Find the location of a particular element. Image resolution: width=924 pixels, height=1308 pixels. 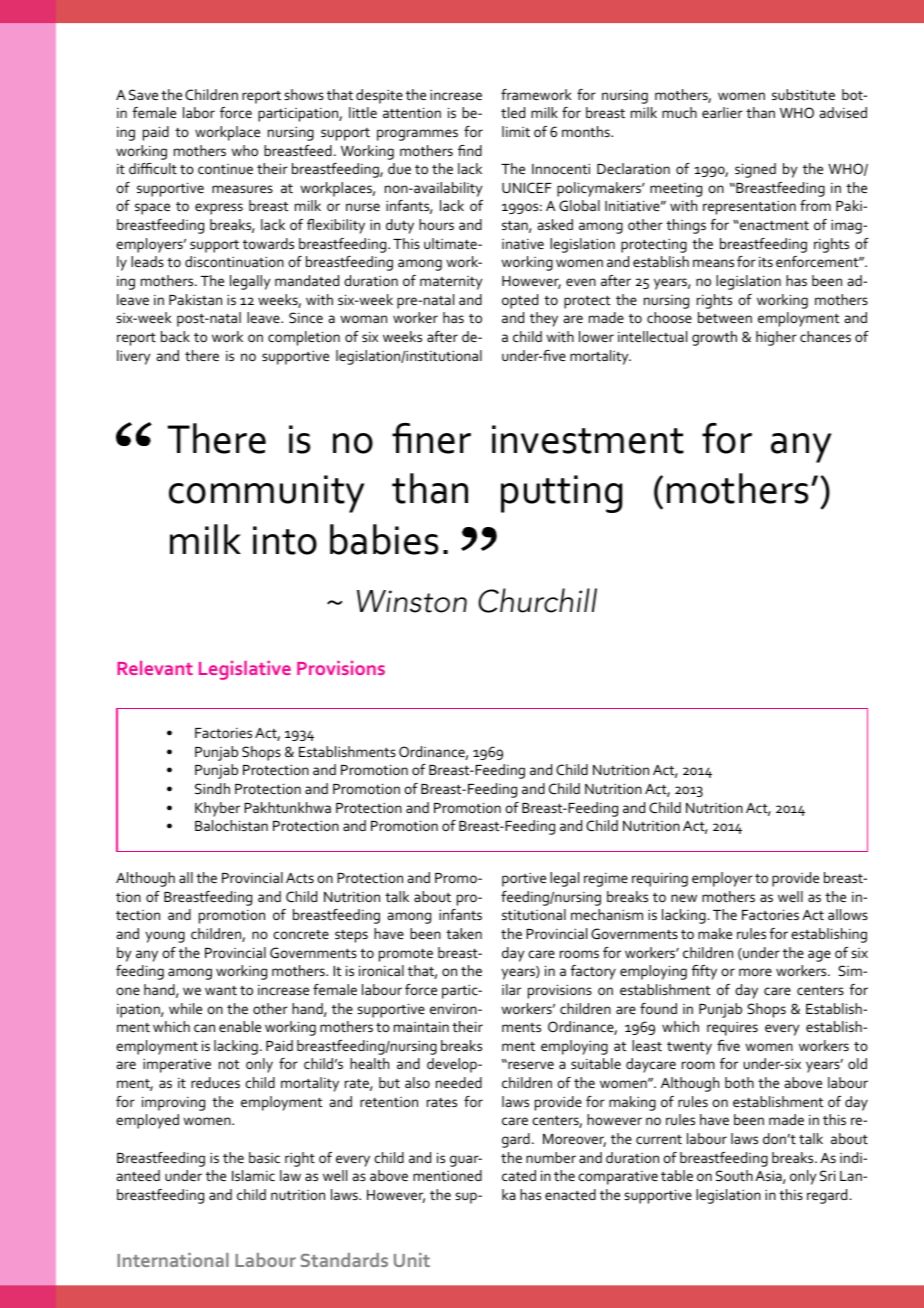

earlier is located at coordinates (722, 112).
